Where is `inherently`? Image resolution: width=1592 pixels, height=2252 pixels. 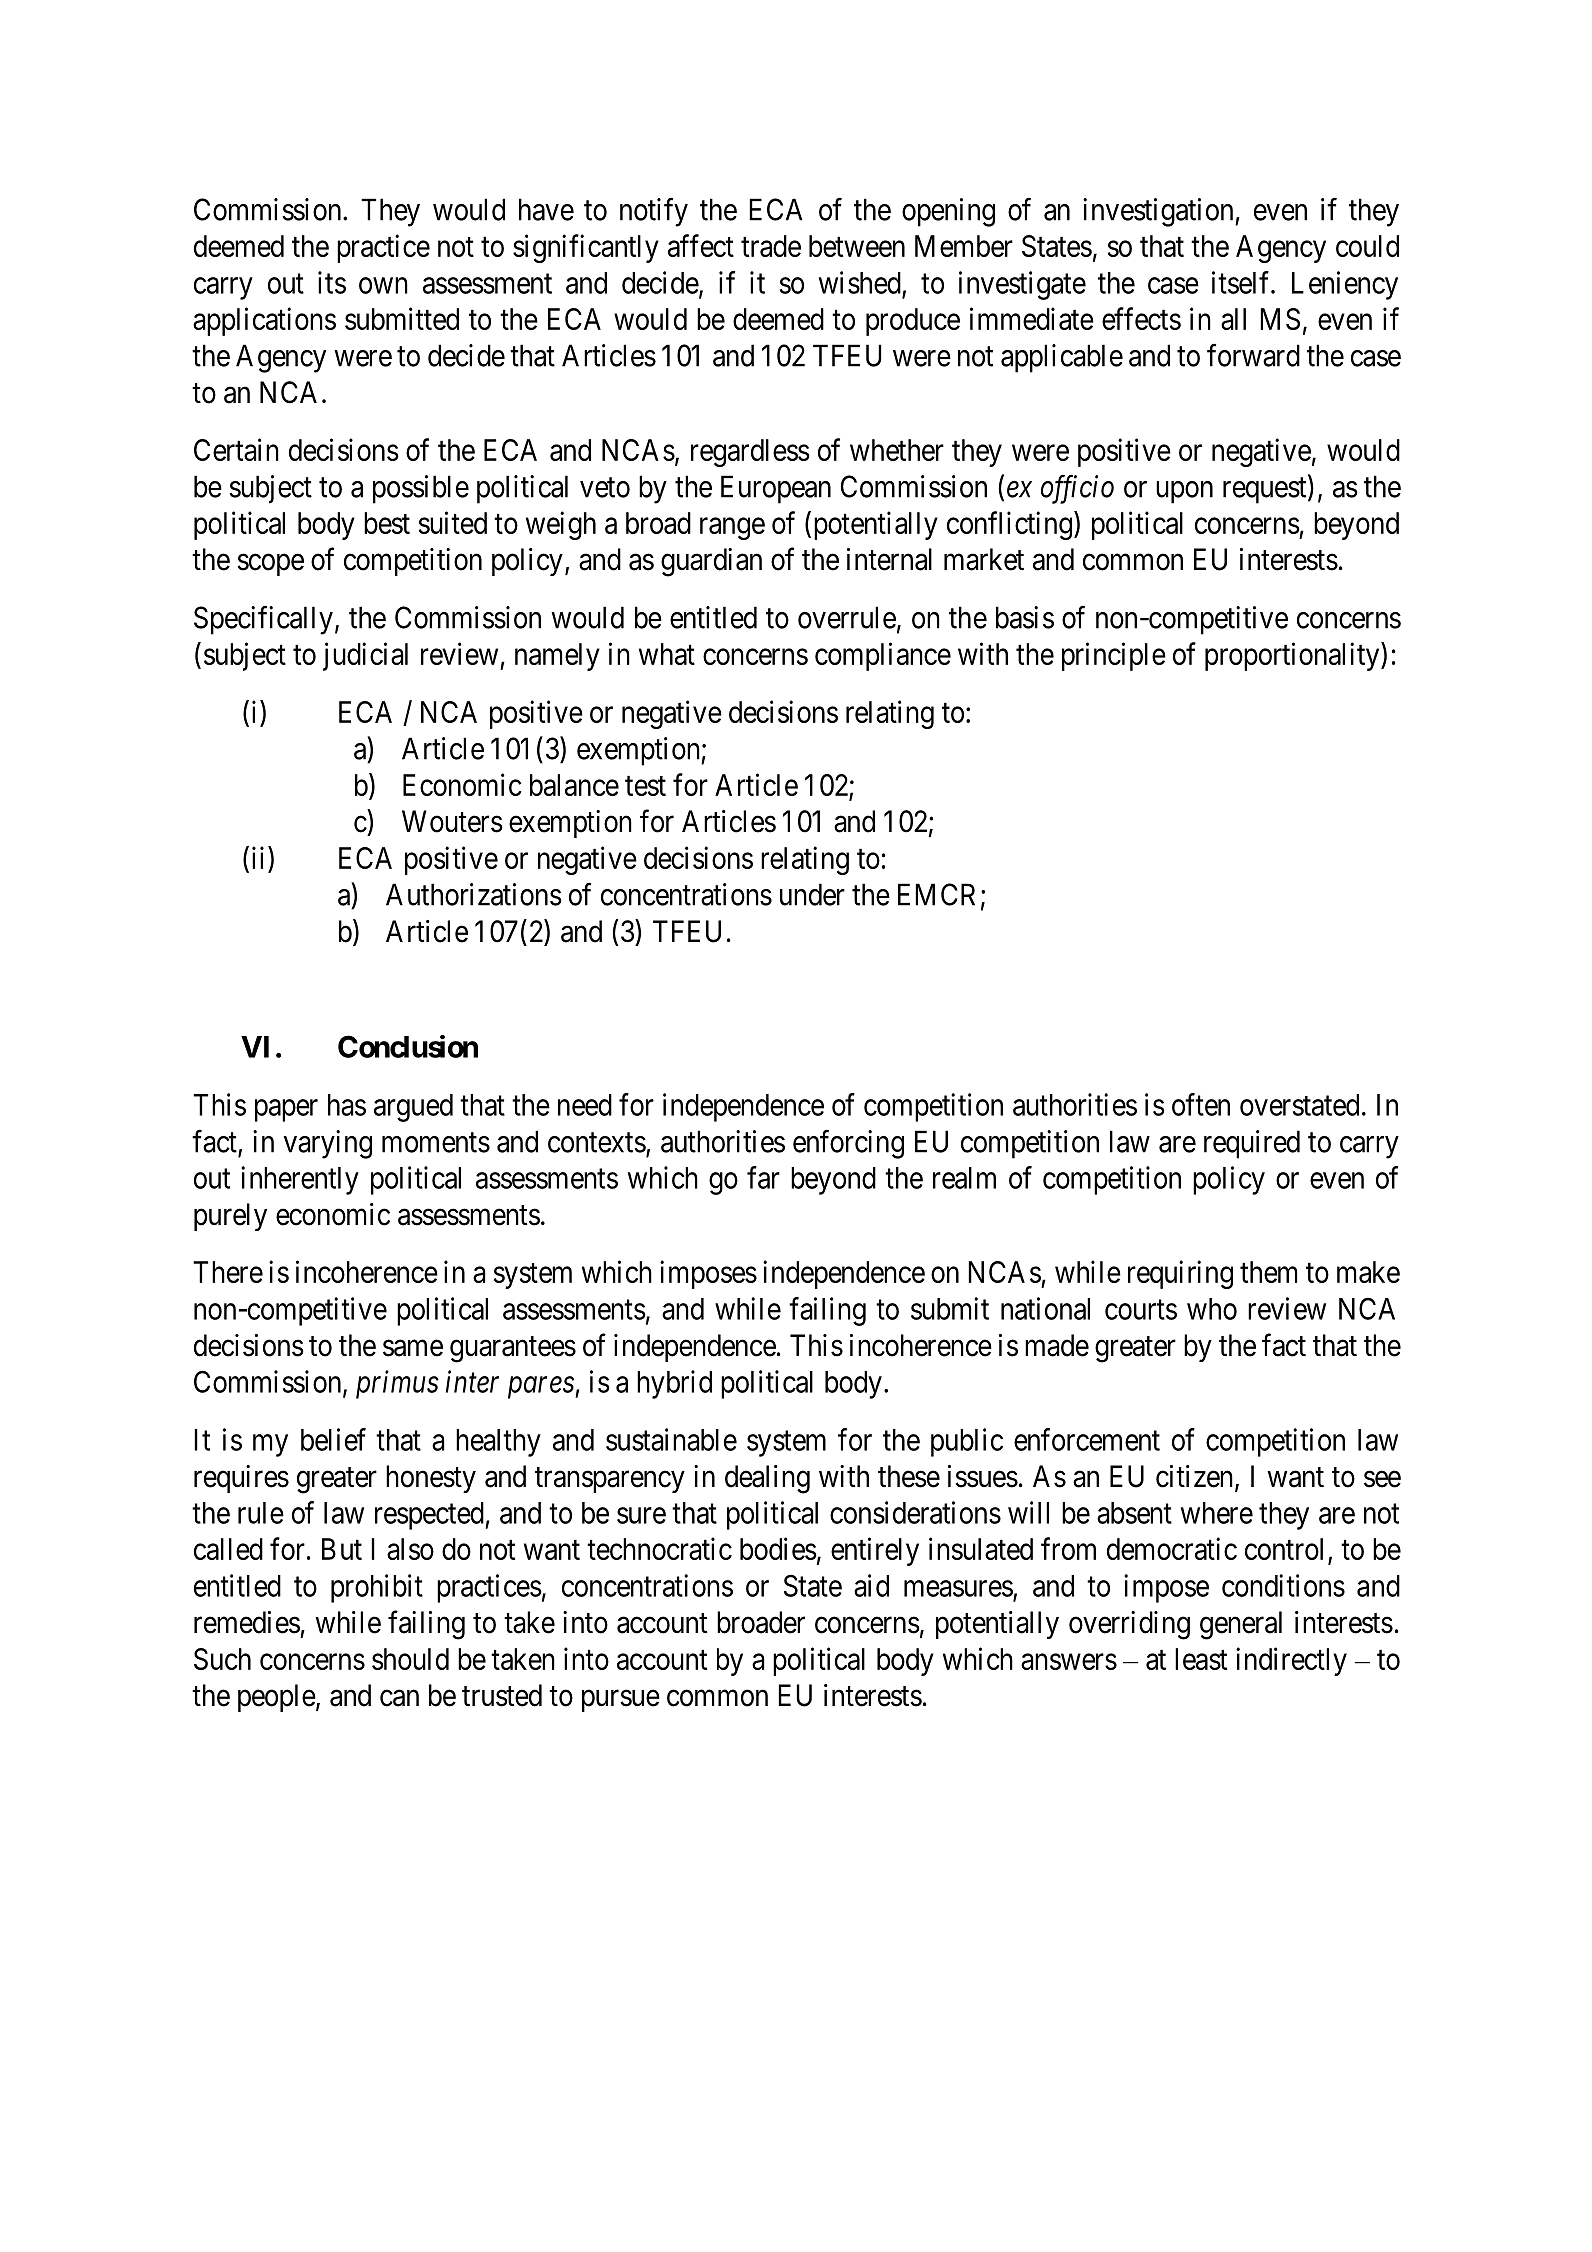 inherently is located at coordinates (300, 1180).
